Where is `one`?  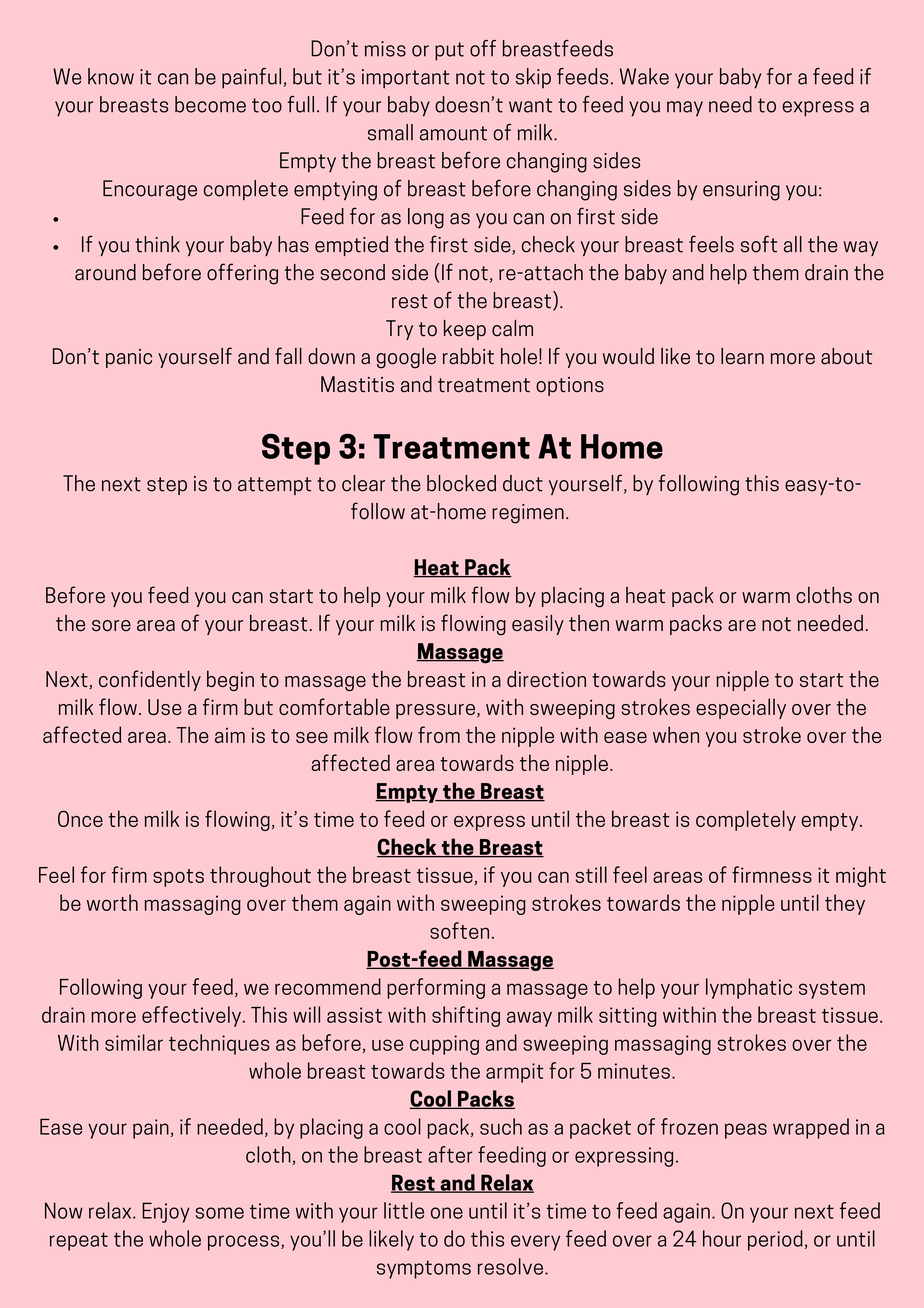
one is located at coordinates (447, 1213).
